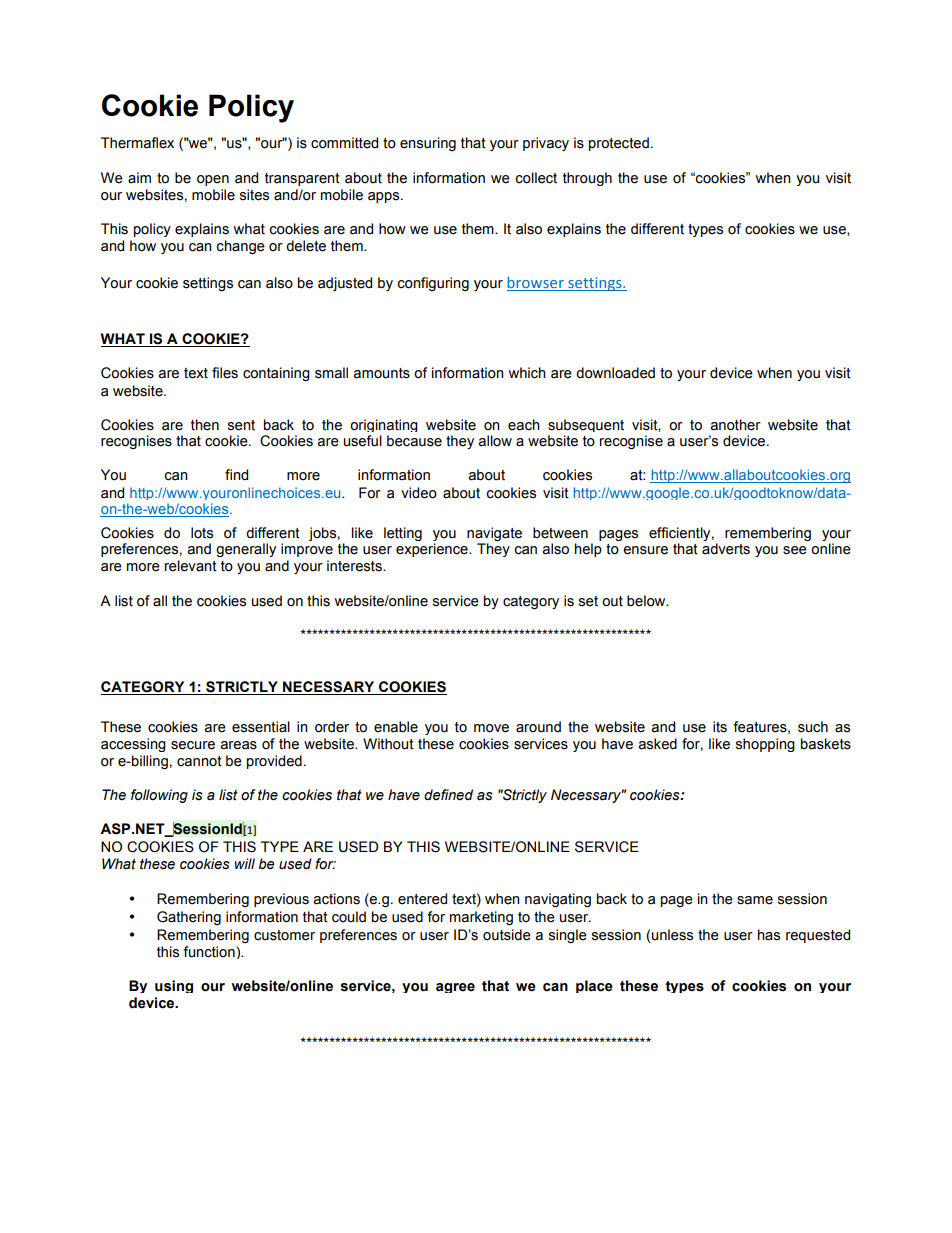 This screenshot has height=1233, width=952. What do you see at coordinates (726, 549) in the screenshot?
I see `adverts` at bounding box center [726, 549].
